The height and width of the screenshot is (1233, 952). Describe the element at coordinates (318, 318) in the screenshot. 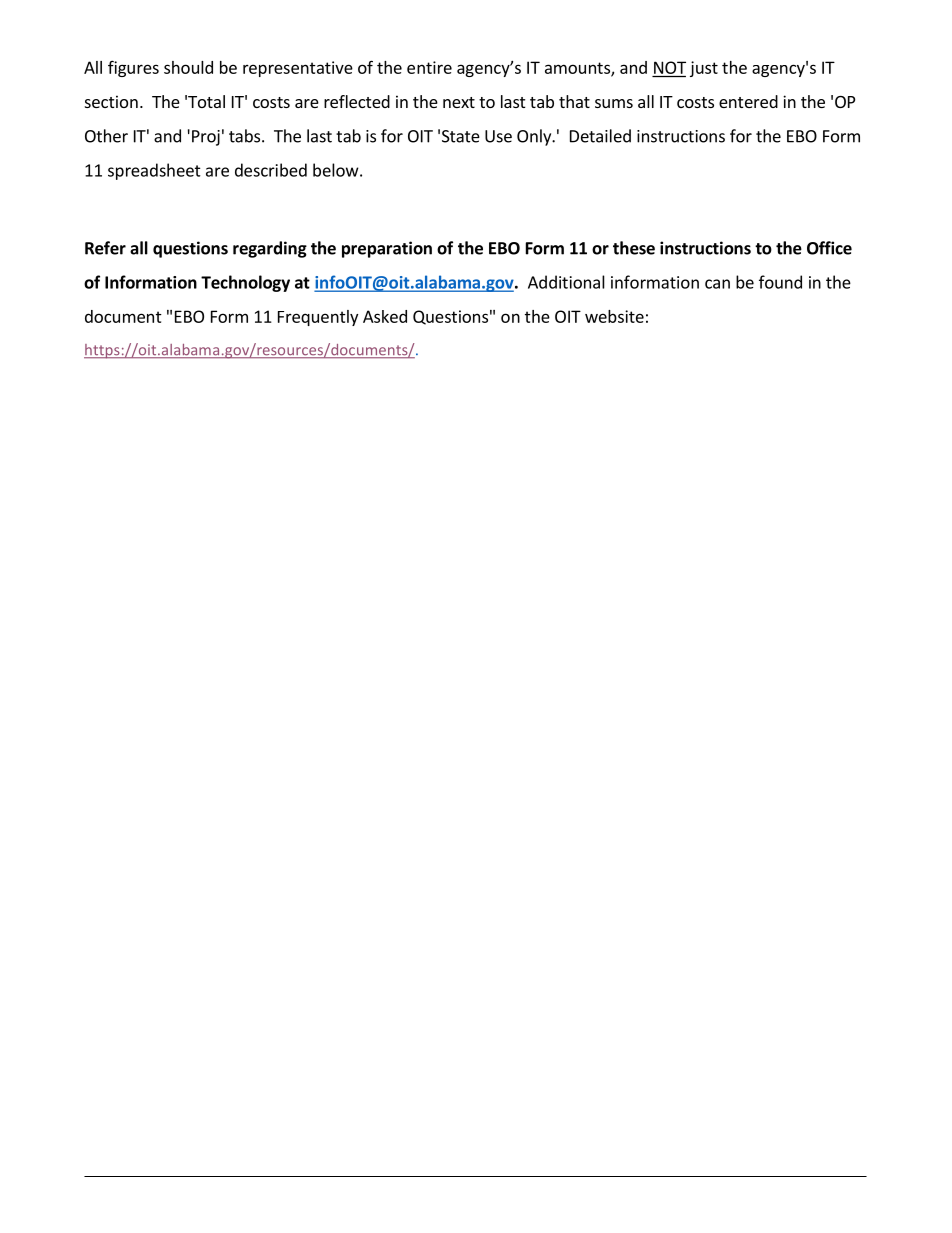

I see `Frequently` at that location.
